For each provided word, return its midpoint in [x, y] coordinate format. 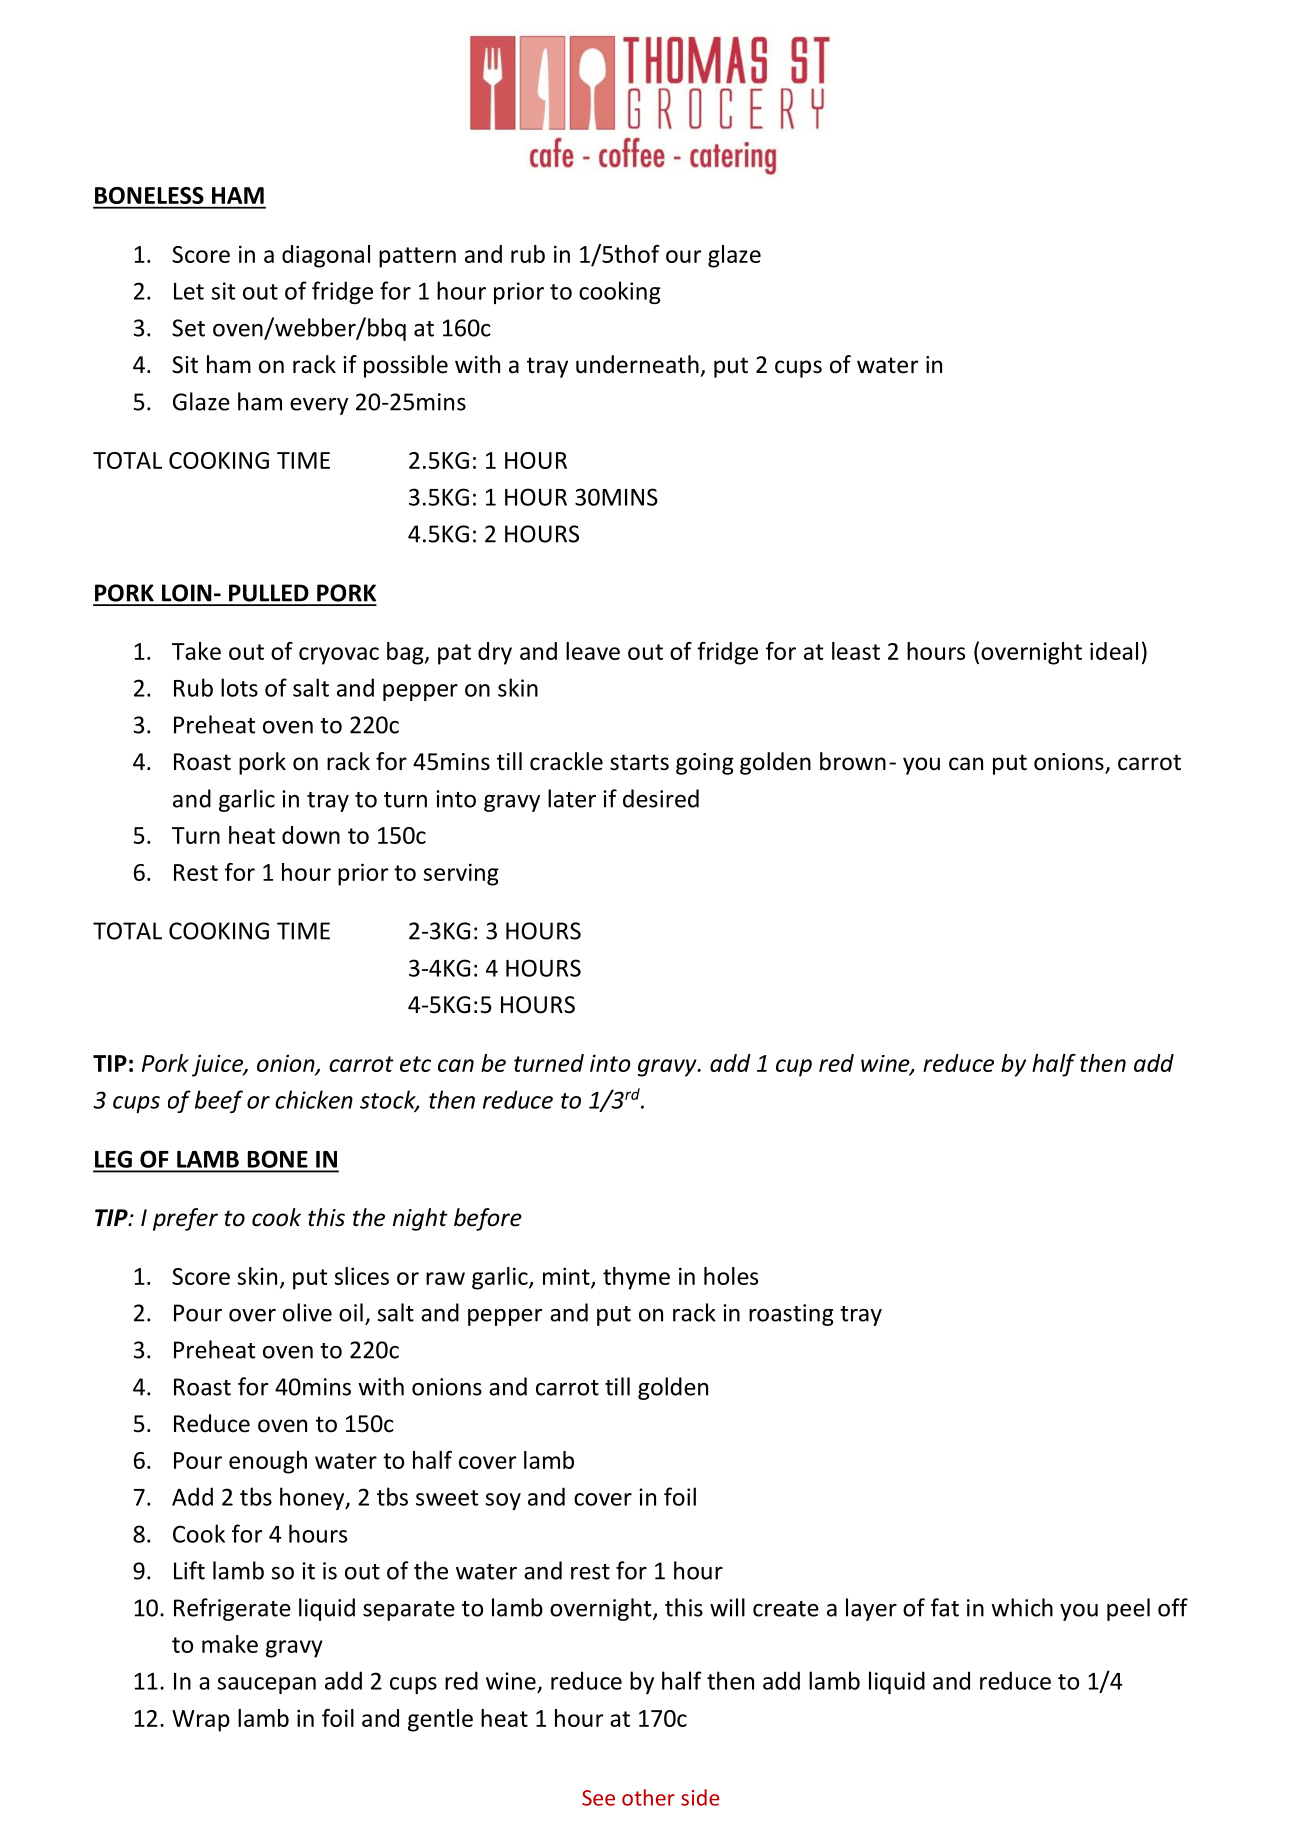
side [700, 1797]
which [1022, 1607]
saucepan [267, 1685]
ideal [1114, 651]
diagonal [326, 256]
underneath [637, 364]
